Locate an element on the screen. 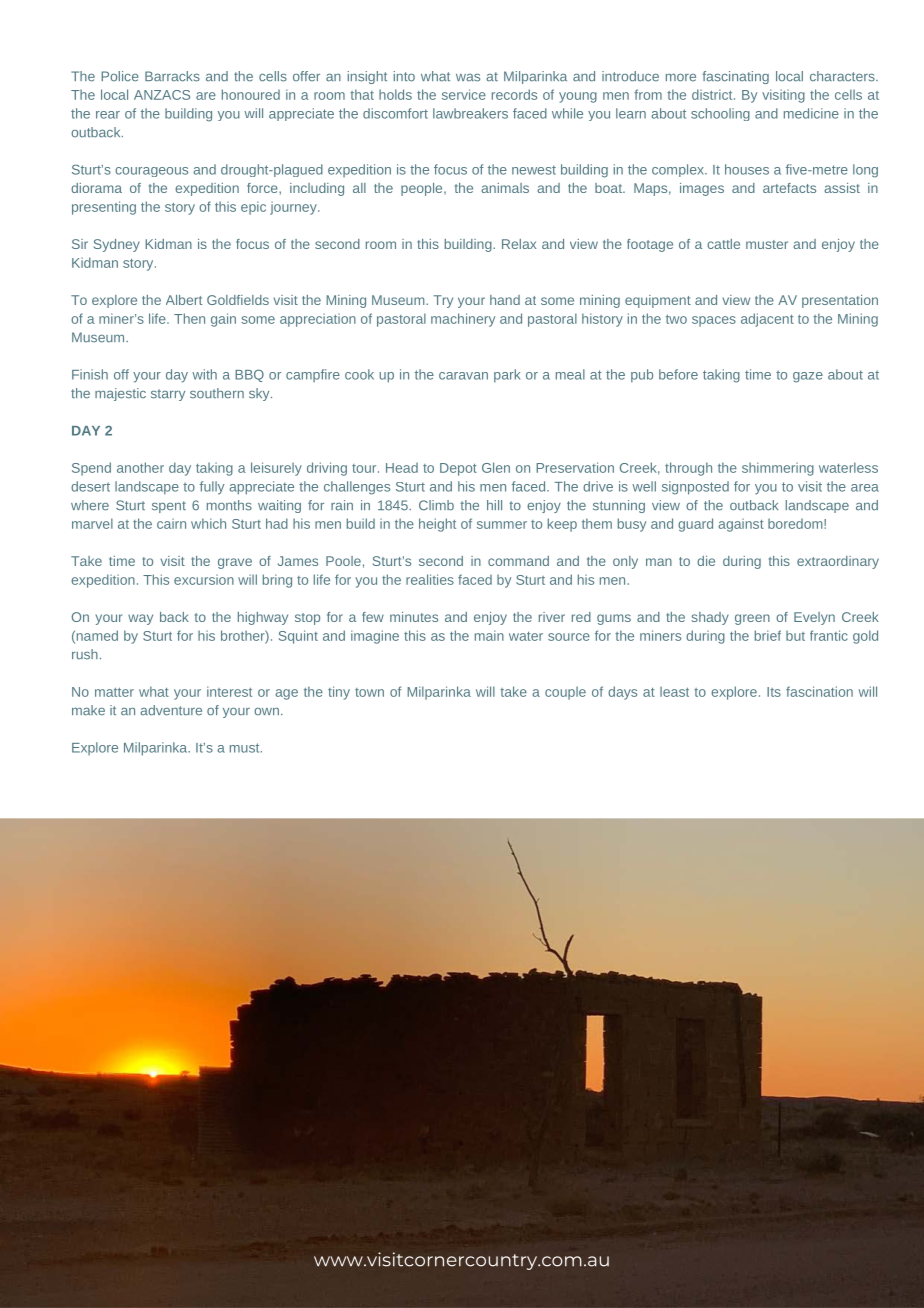  fascinating is located at coordinates (735, 77).
